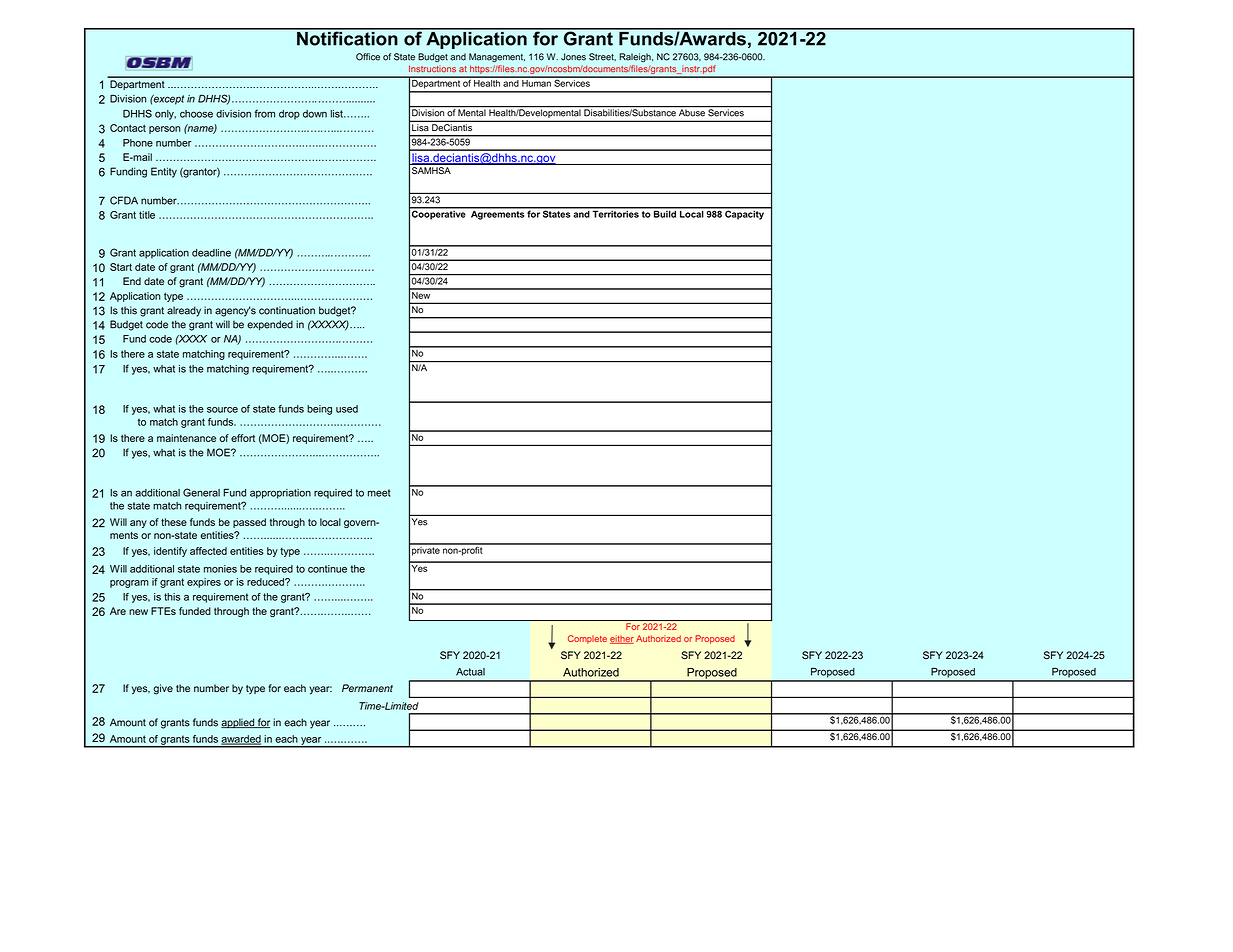 This screenshot has width=1233, height=952. Describe the element at coordinates (347, 409) in the screenshot. I see `used` at that location.
